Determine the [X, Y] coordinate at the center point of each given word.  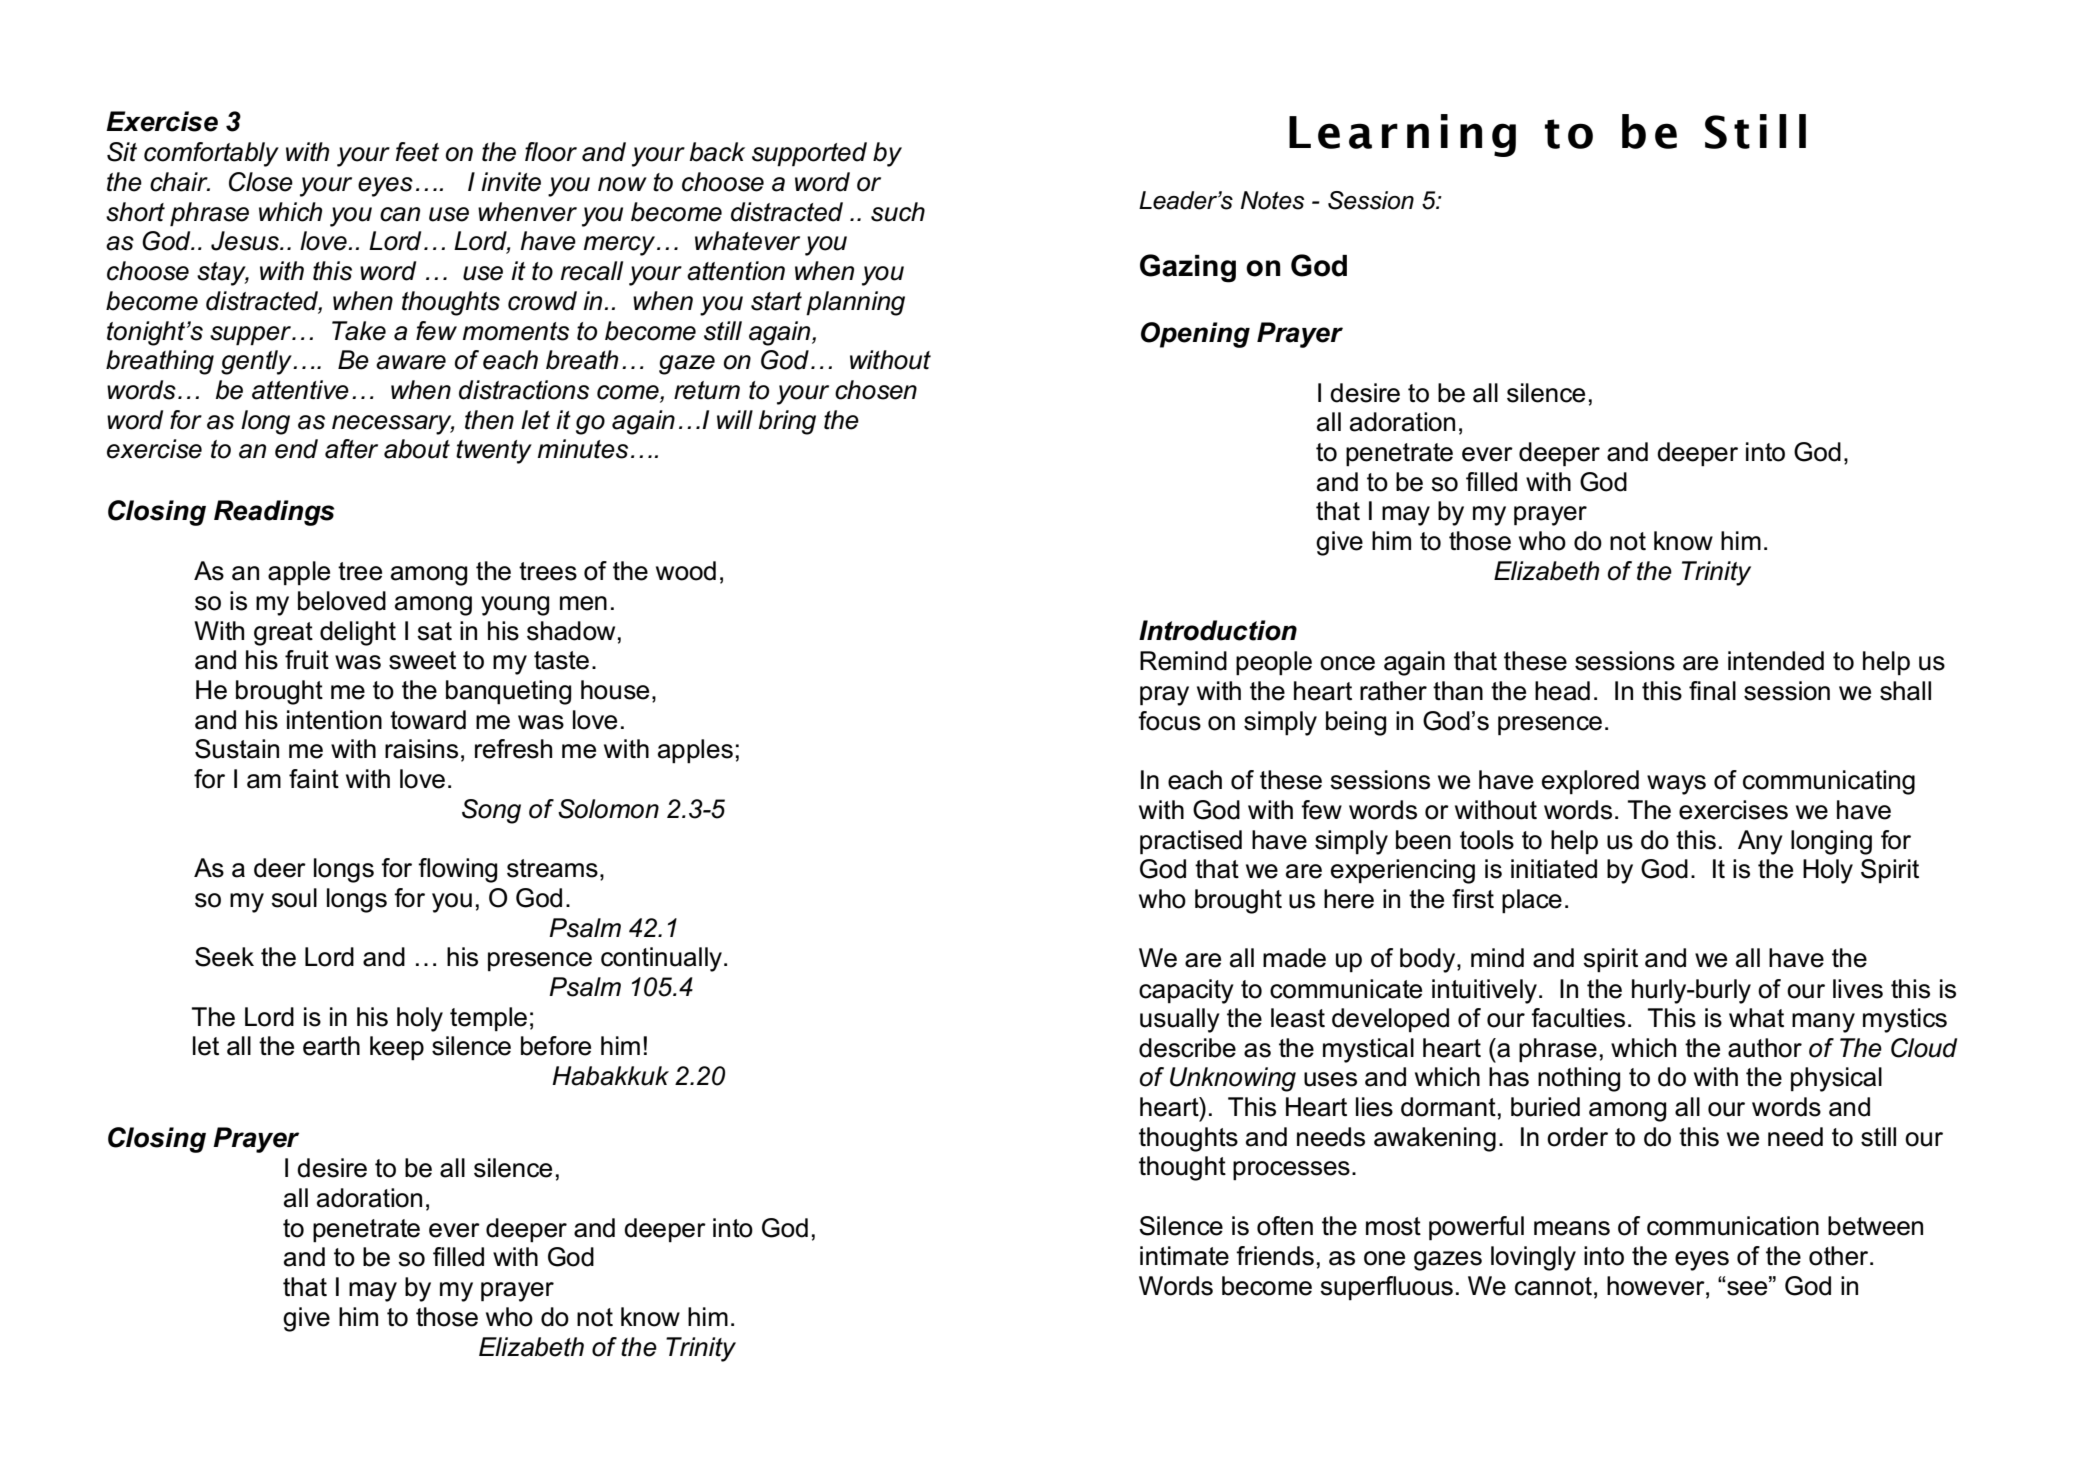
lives [1858, 989]
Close [261, 182]
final [1712, 691]
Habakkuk [610, 1076]
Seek [224, 957]
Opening [1195, 335]
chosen [876, 390]
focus [1169, 721]
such [898, 212]
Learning [1402, 135]
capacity [1186, 991]
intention [334, 720]
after [351, 449]
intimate [1184, 1256]
